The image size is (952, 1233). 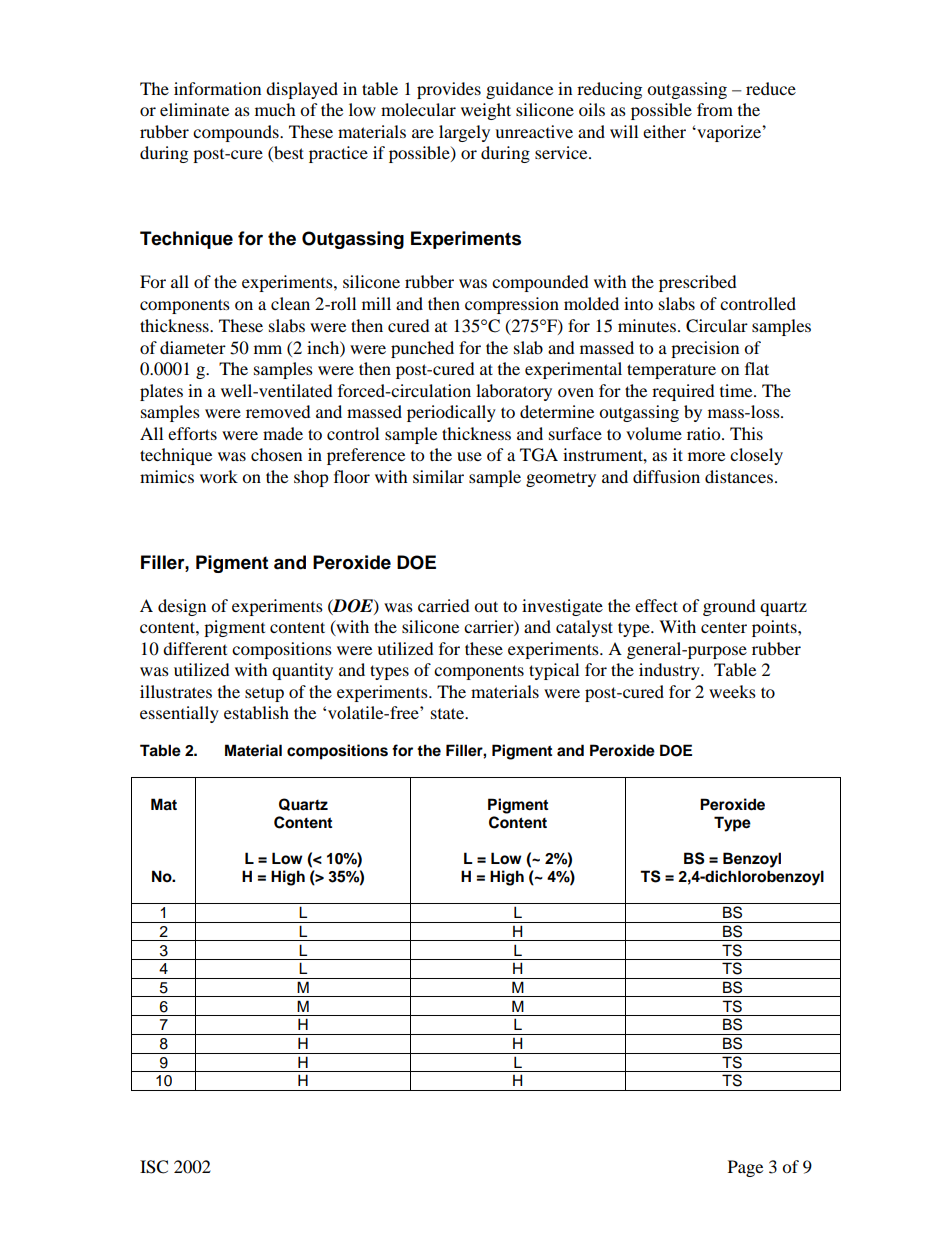 I want to click on ISC, so click(x=154, y=1167).
